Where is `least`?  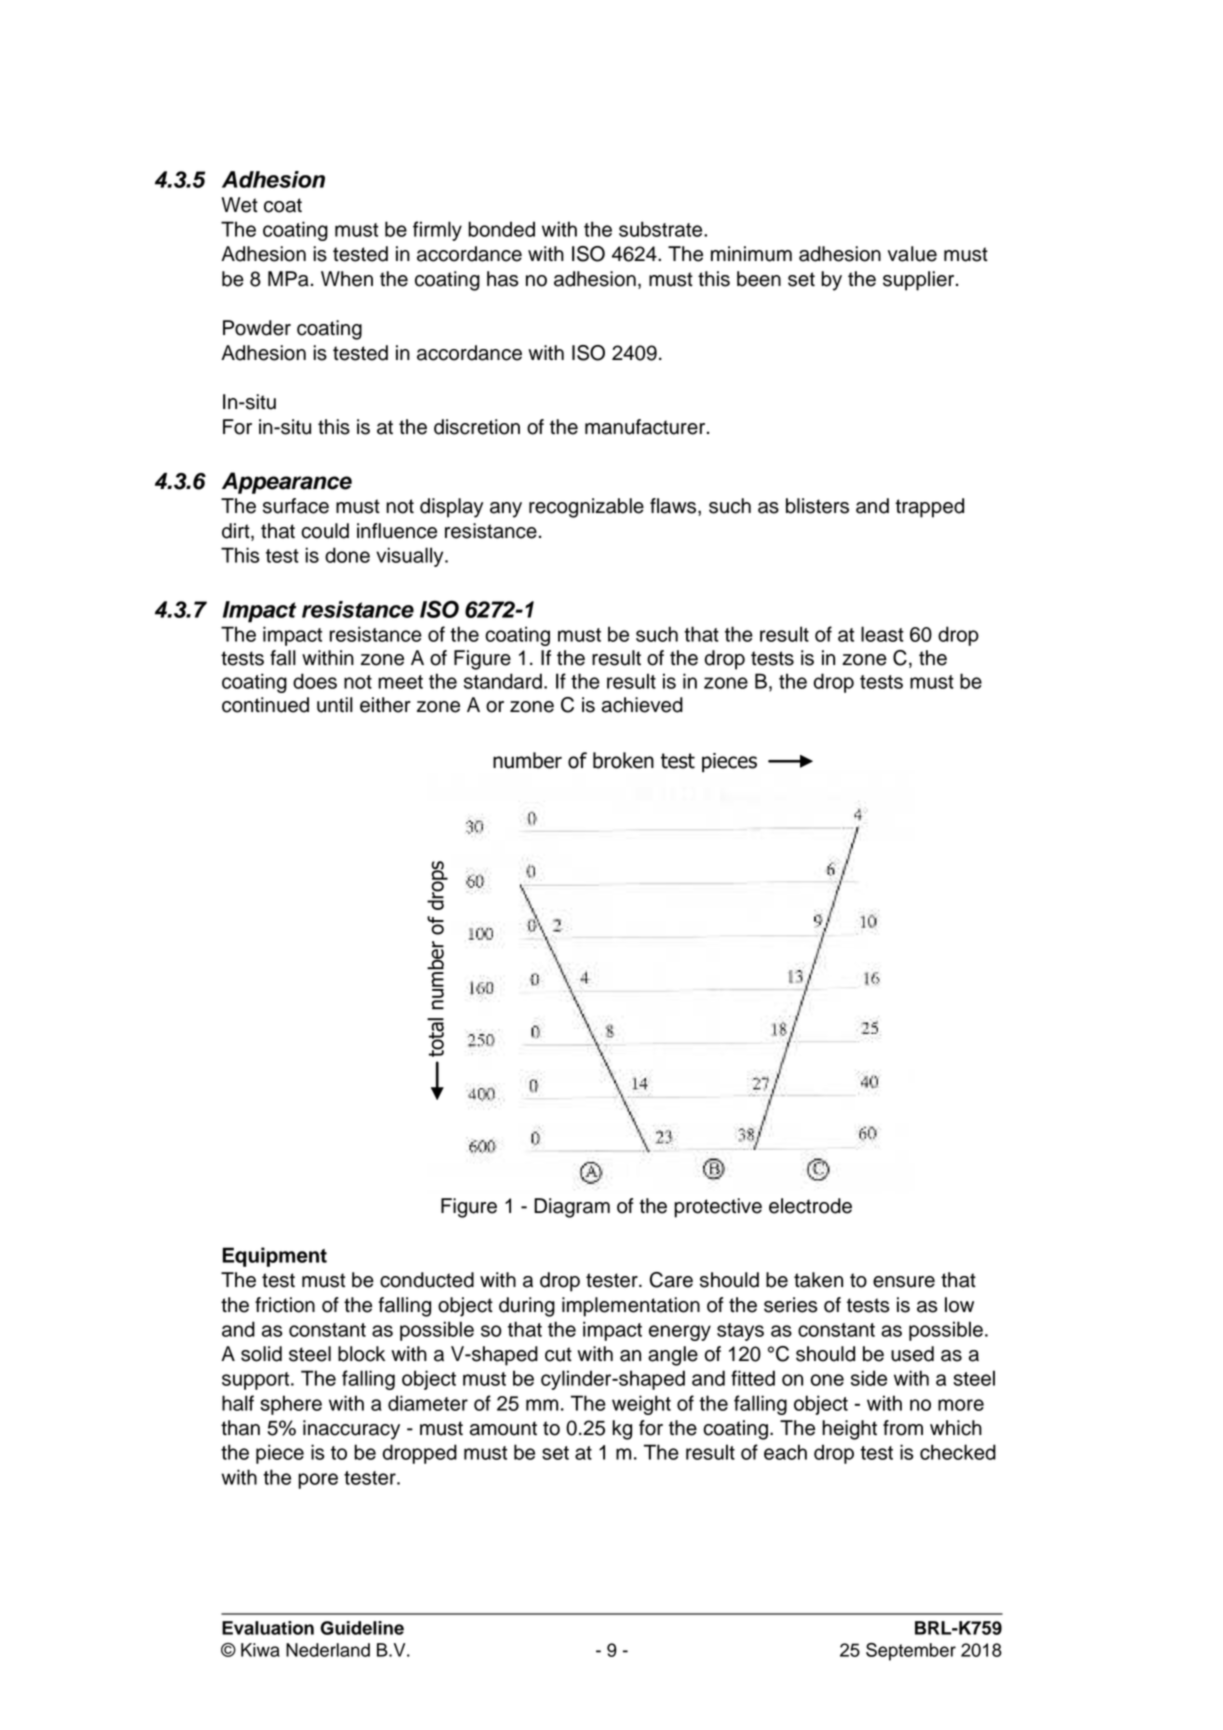 least is located at coordinates (882, 634).
